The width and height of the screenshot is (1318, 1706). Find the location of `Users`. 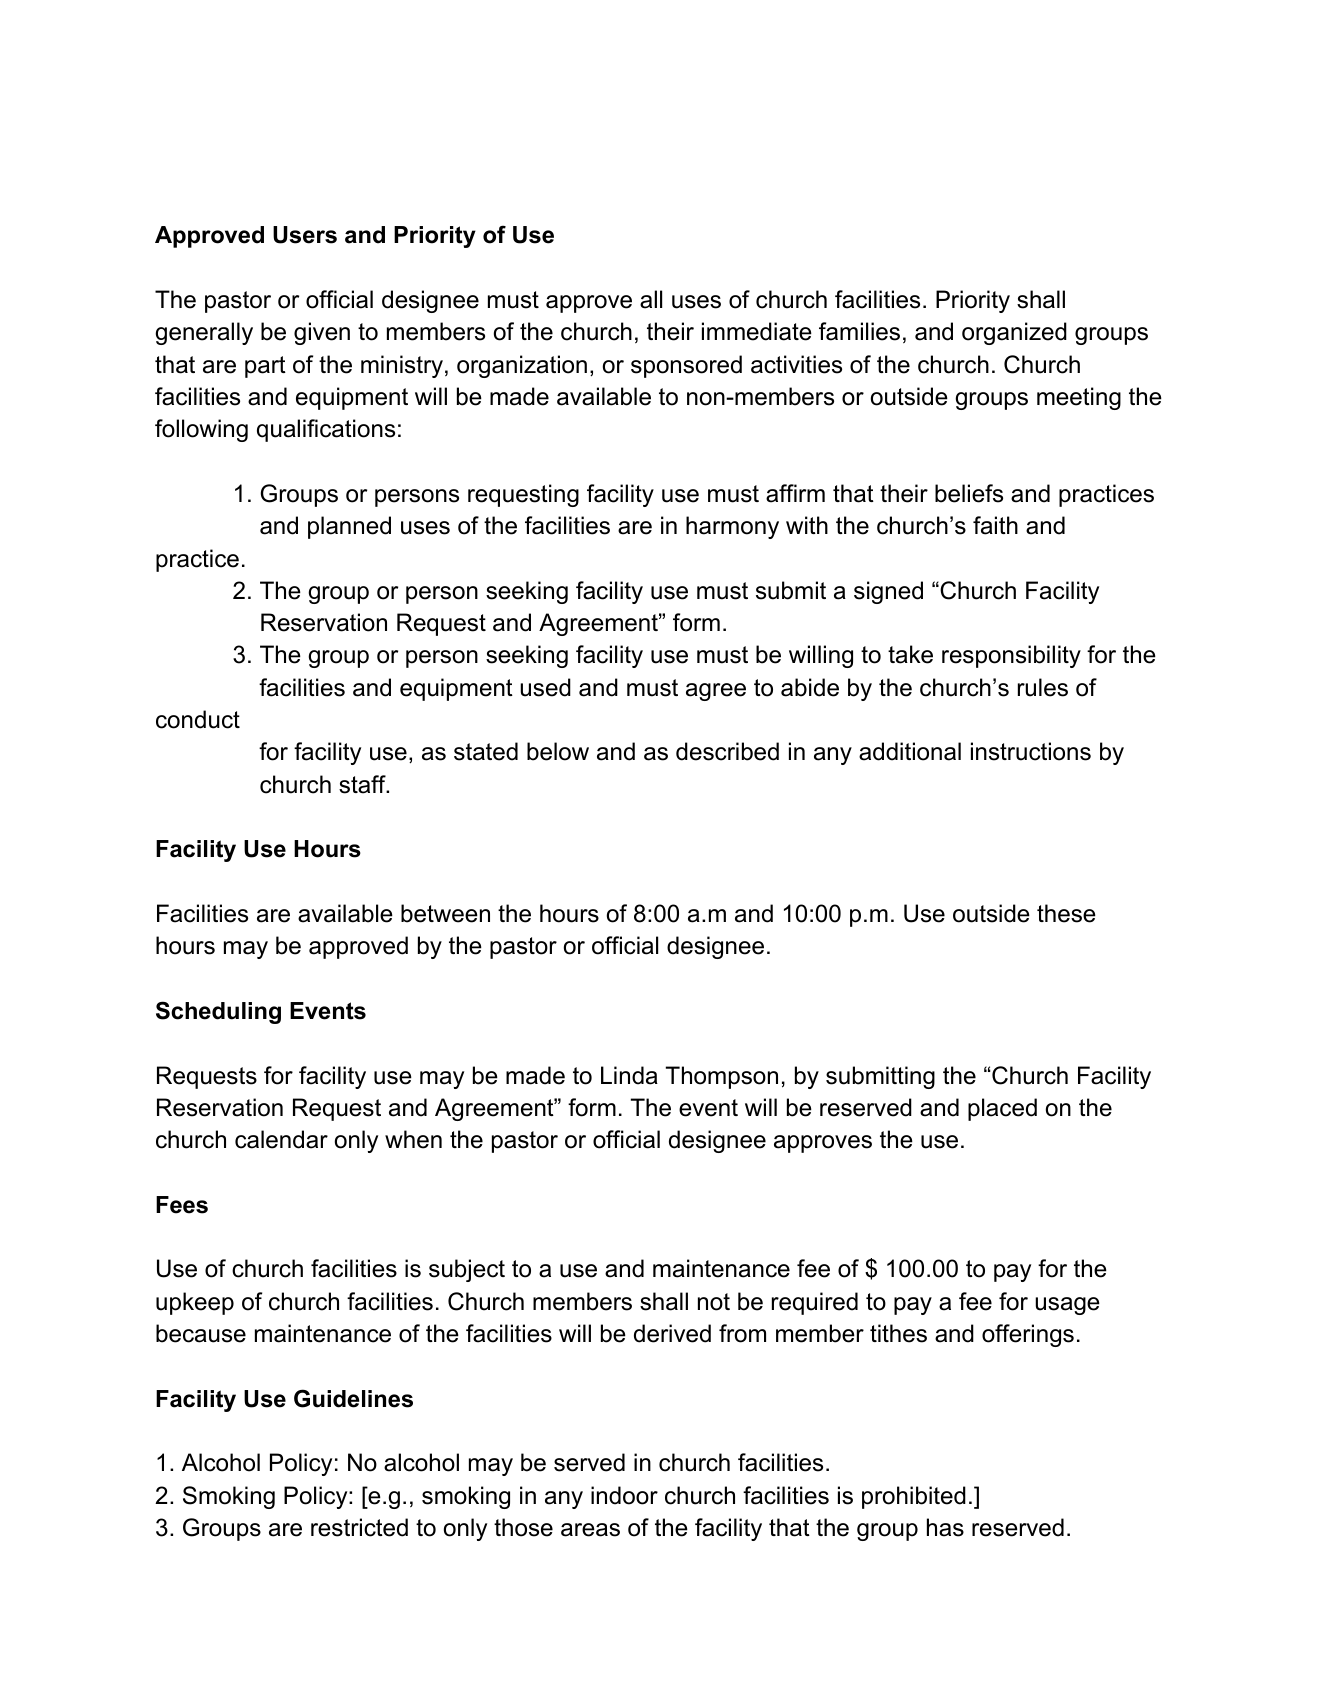

Users is located at coordinates (305, 235).
